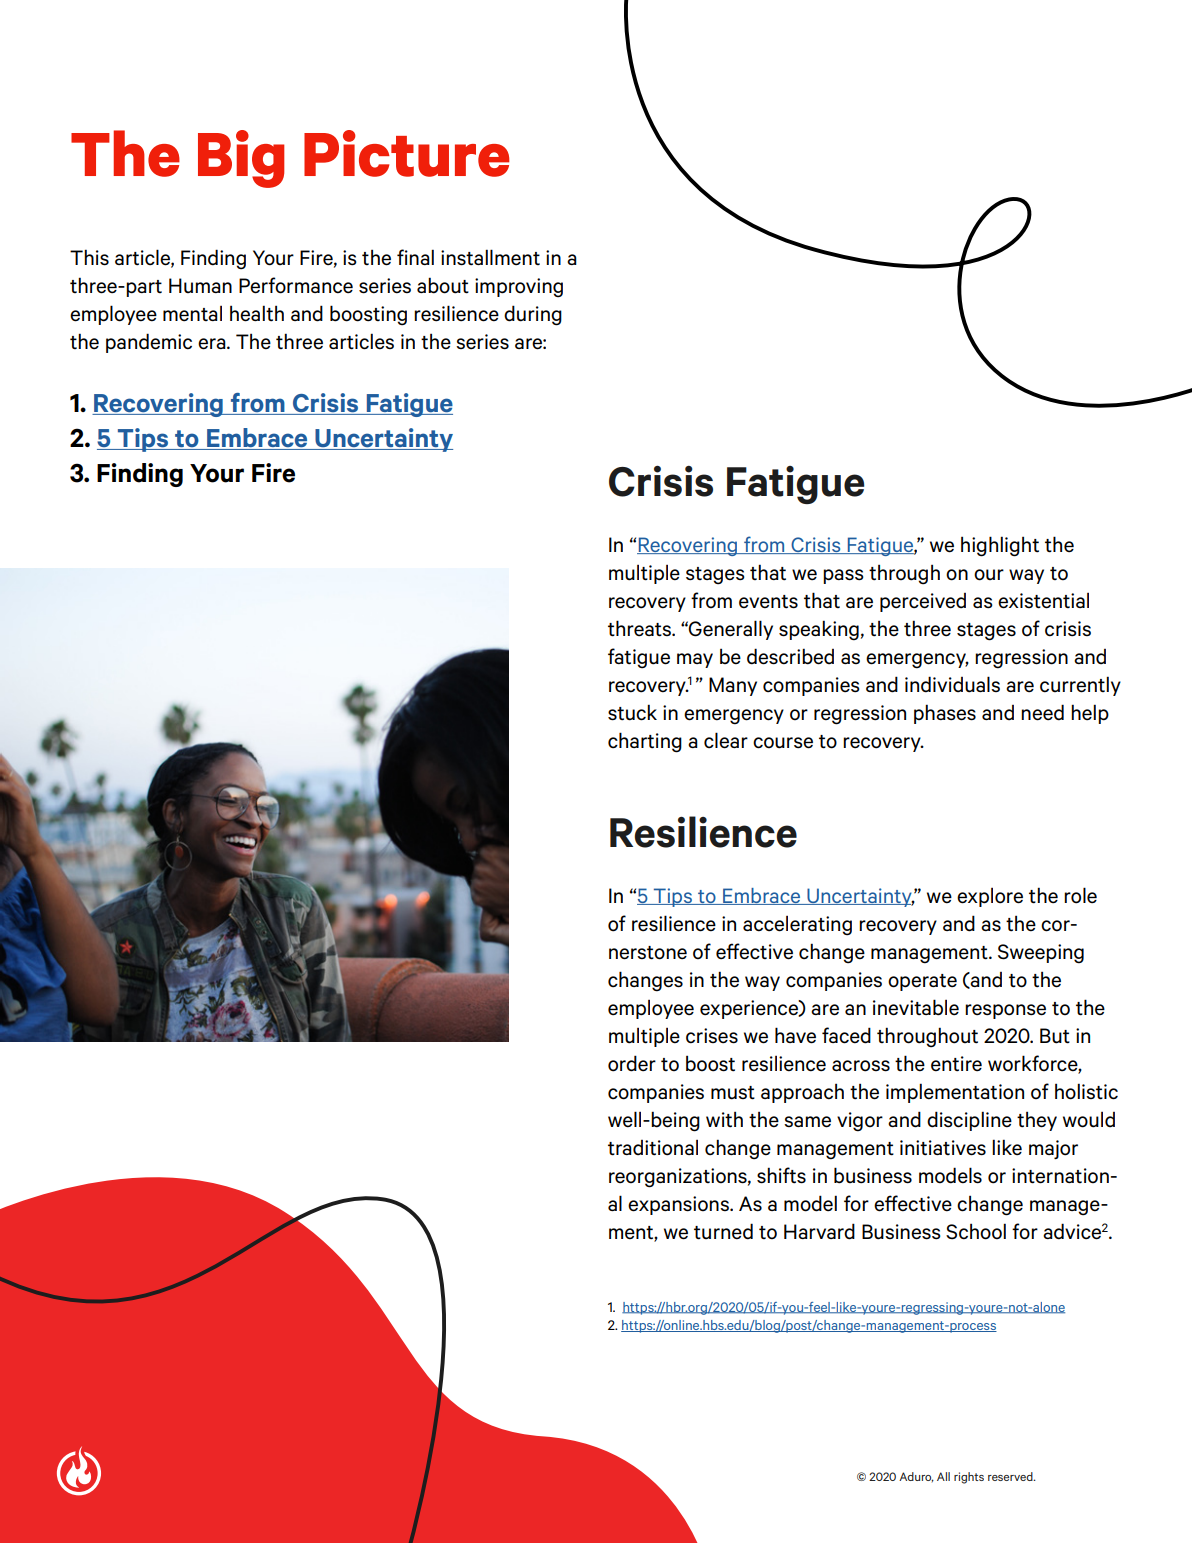  I want to click on during, so click(533, 315).
